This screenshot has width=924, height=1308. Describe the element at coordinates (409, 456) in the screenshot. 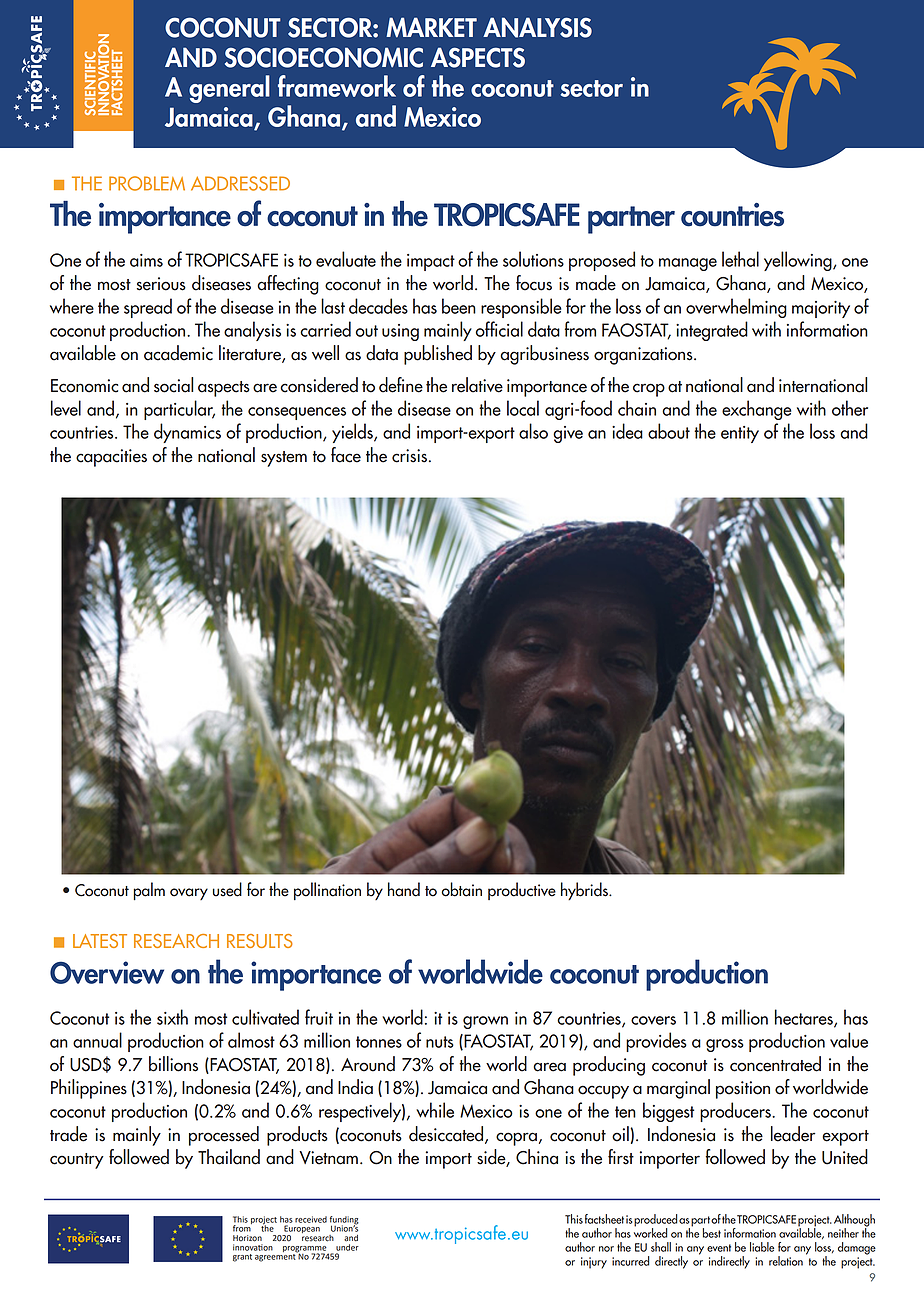

I see `crisis` at that location.
